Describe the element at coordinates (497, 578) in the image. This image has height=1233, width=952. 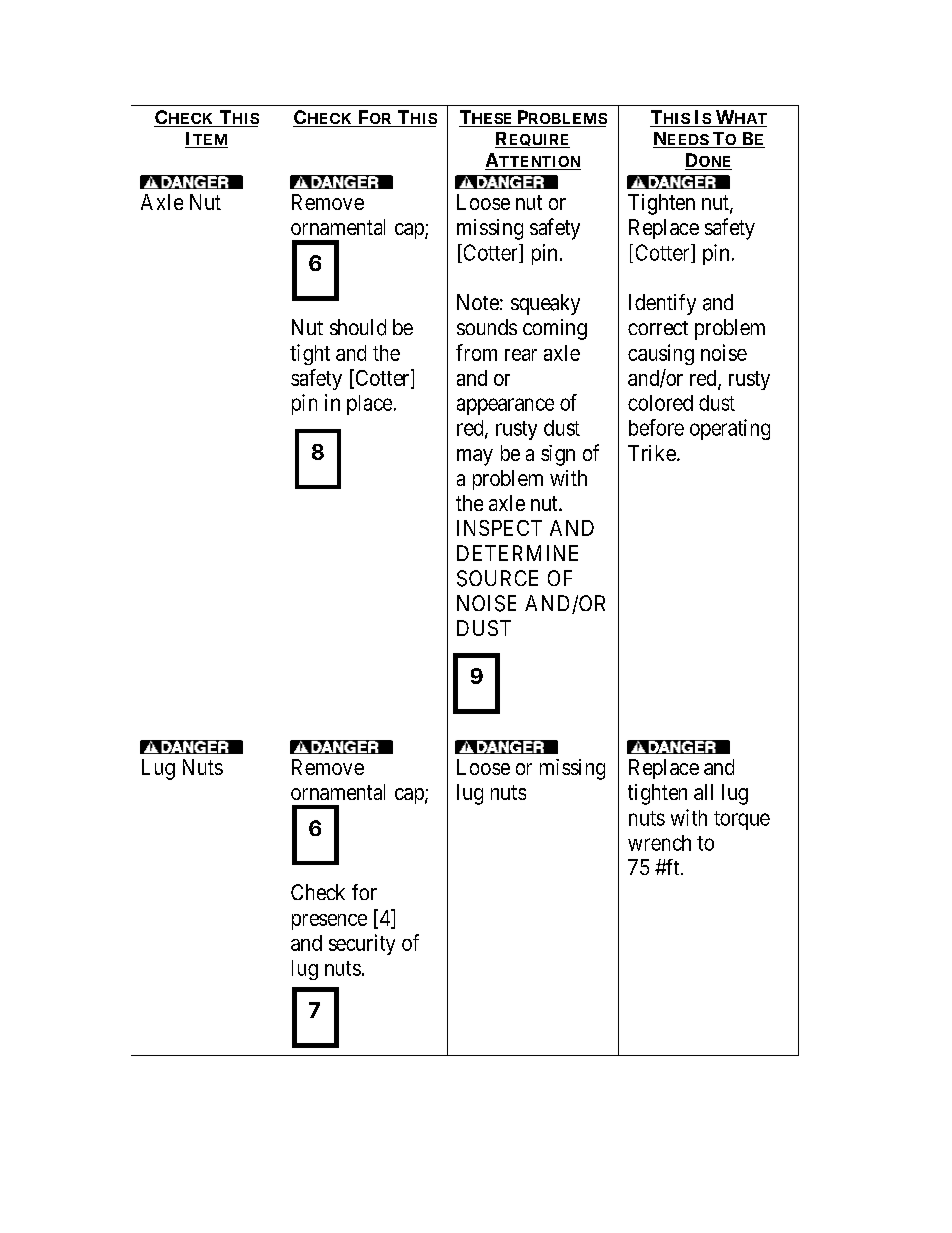
I see `SOURCE` at that location.
